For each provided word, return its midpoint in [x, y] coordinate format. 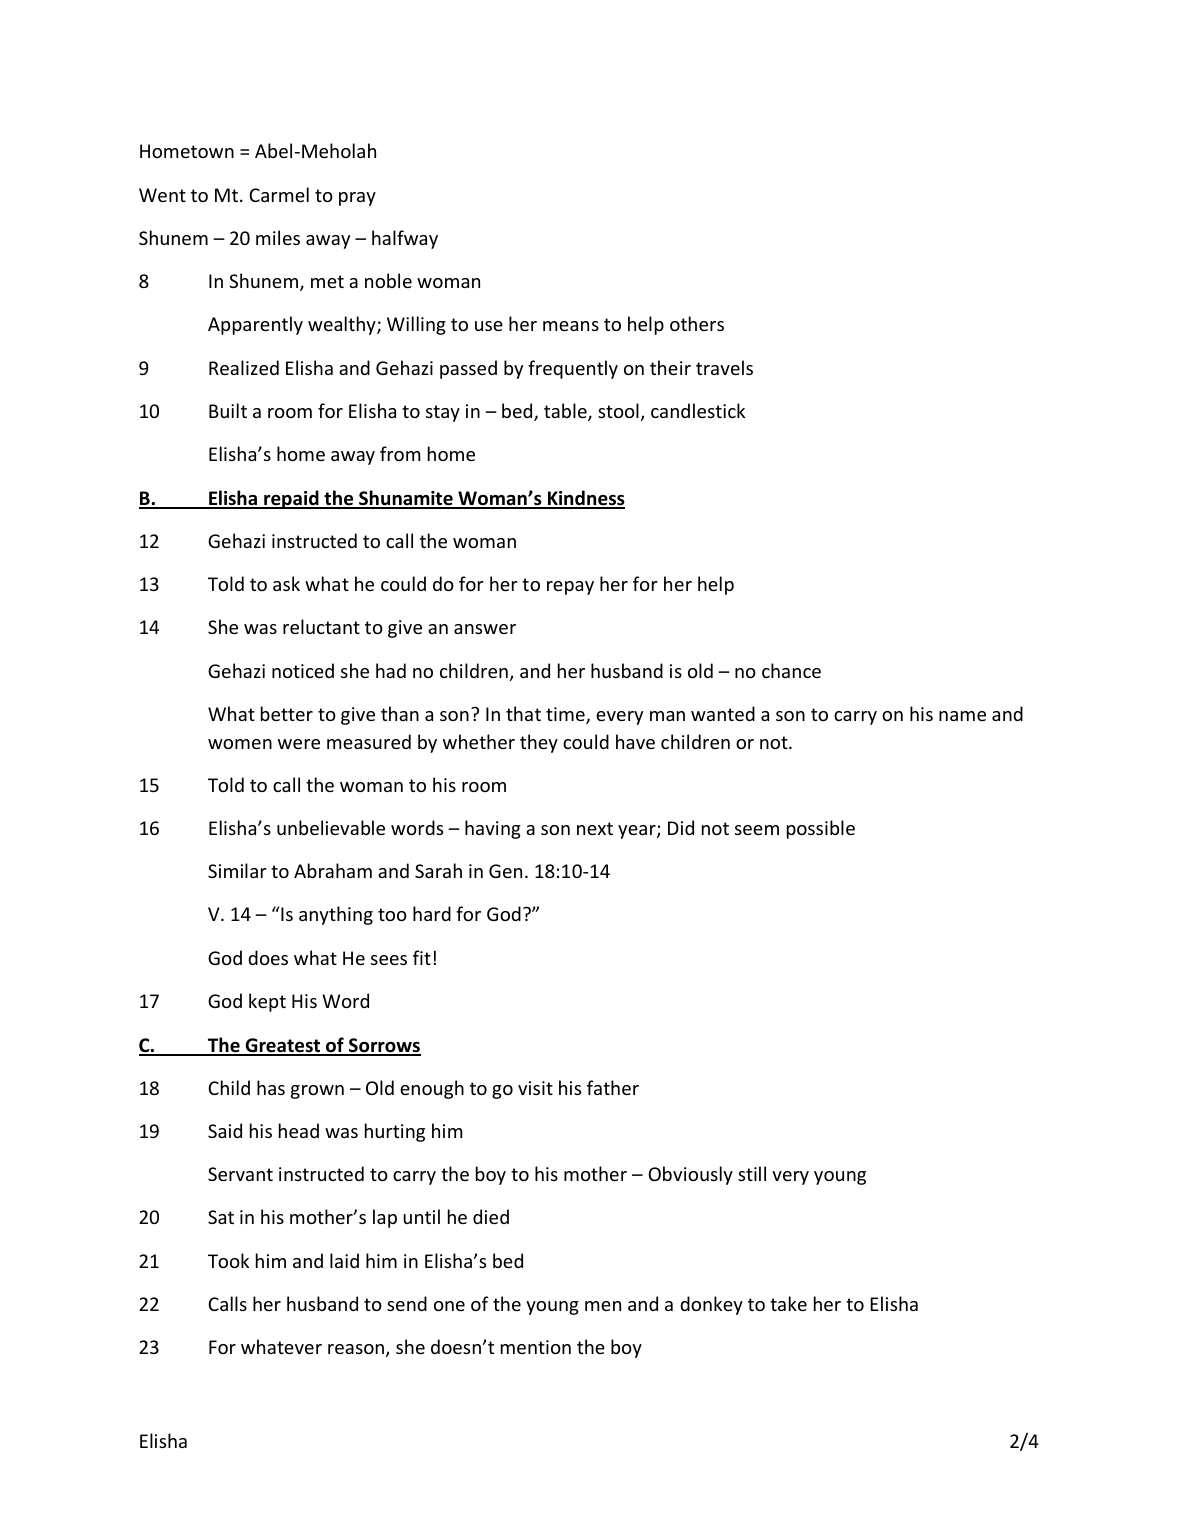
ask [286, 583]
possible [821, 829]
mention [536, 1347]
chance [791, 670]
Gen [505, 871]
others [697, 323]
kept [267, 1002]
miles [278, 237]
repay [570, 588]
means [571, 326]
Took [228, 1260]
